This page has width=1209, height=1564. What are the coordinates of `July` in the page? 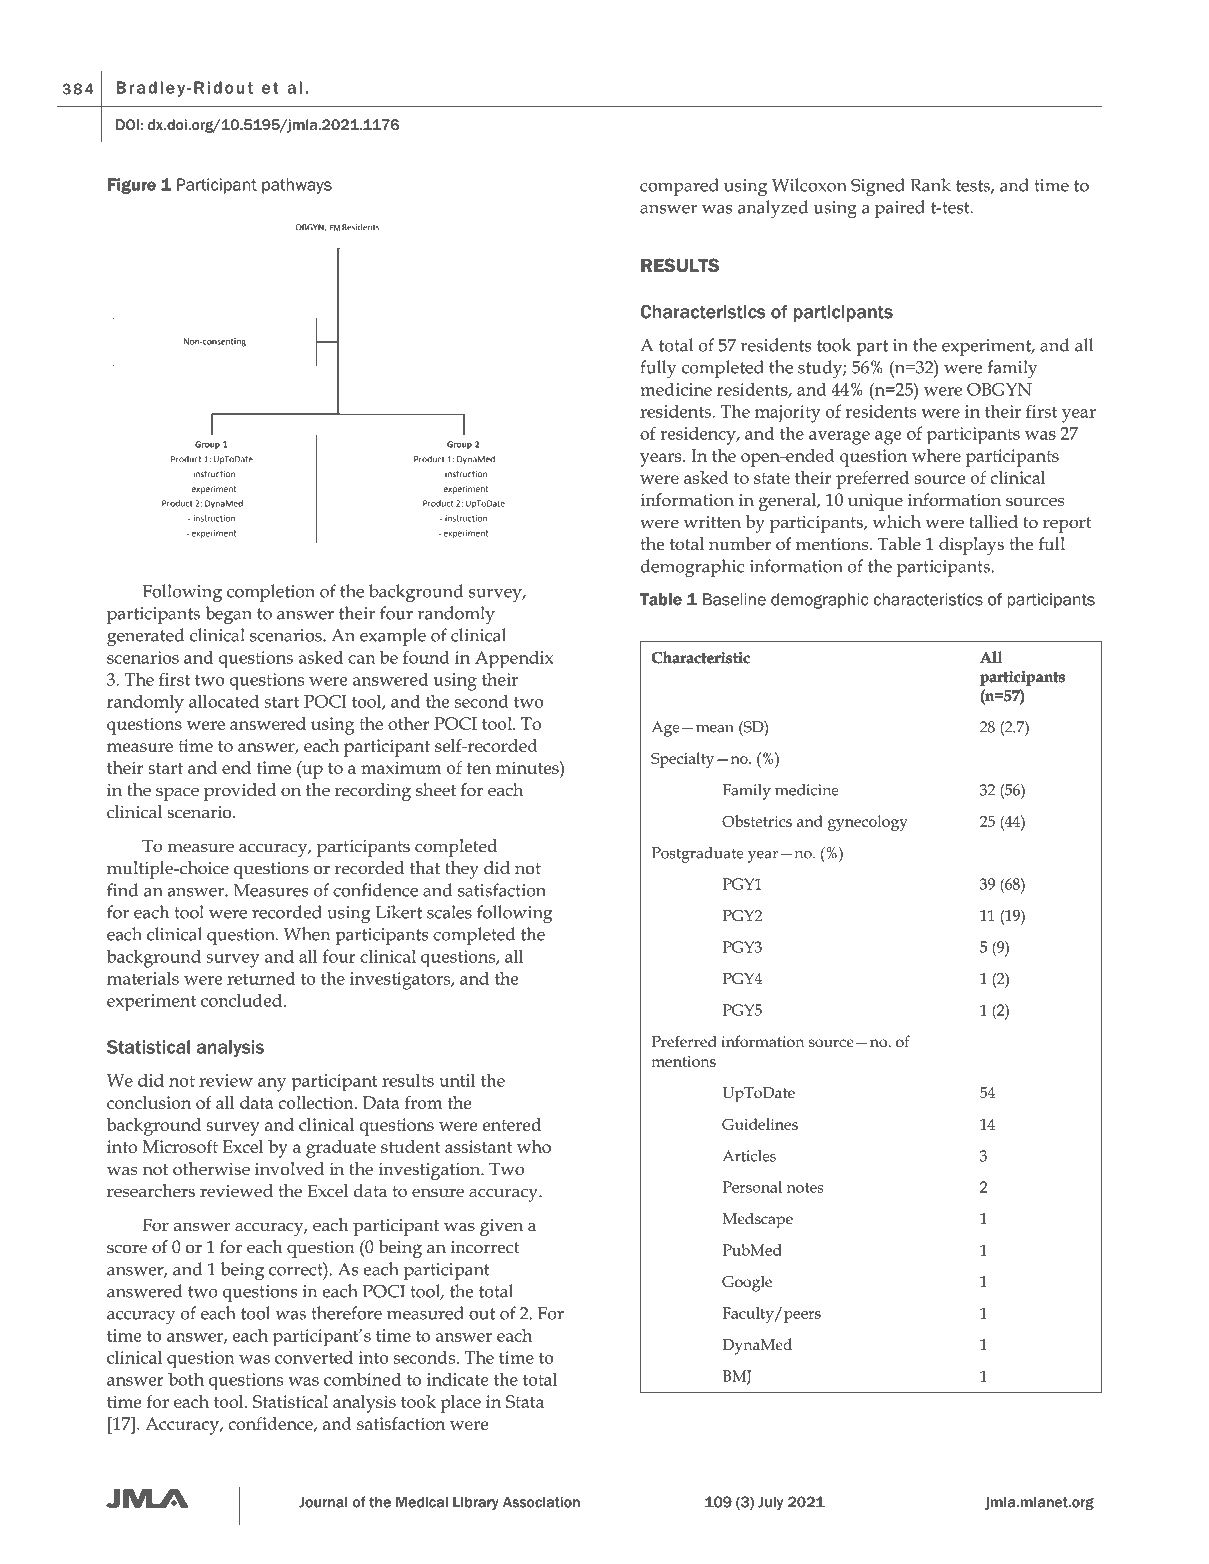 It's located at (770, 1503).
